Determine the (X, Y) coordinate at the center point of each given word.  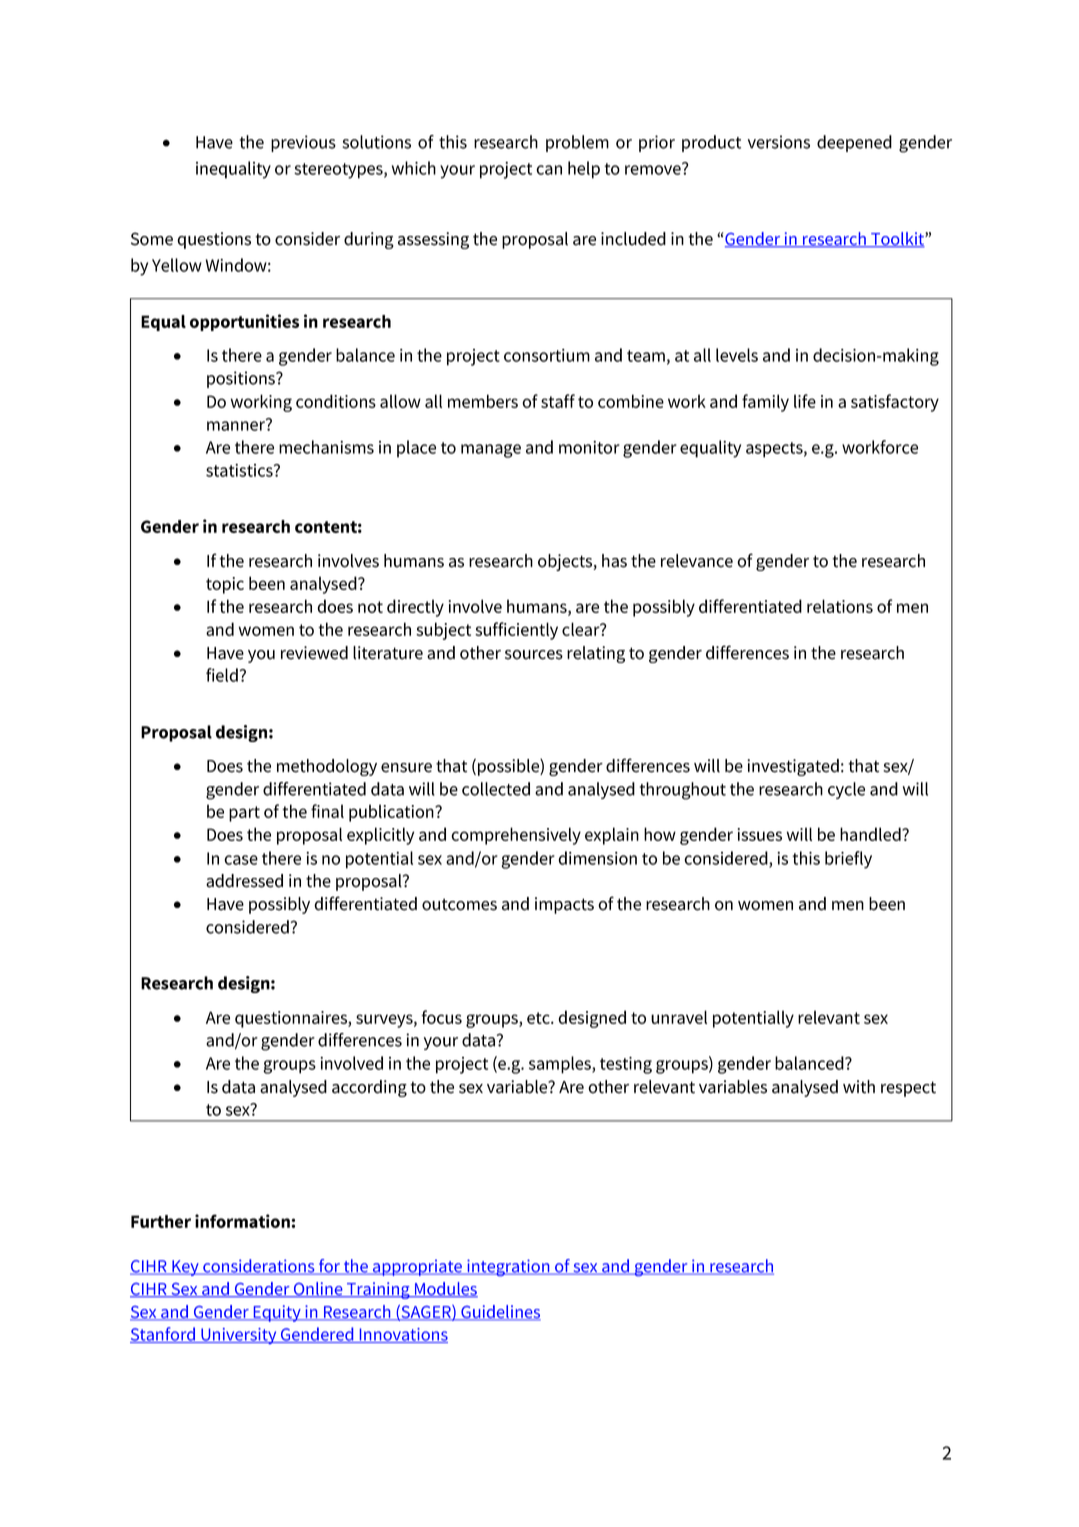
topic (225, 585)
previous (303, 143)
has (614, 561)
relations (840, 606)
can (549, 170)
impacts (564, 905)
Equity (277, 1313)
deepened (854, 143)
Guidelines (500, 1313)
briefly (848, 860)
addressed (244, 881)
